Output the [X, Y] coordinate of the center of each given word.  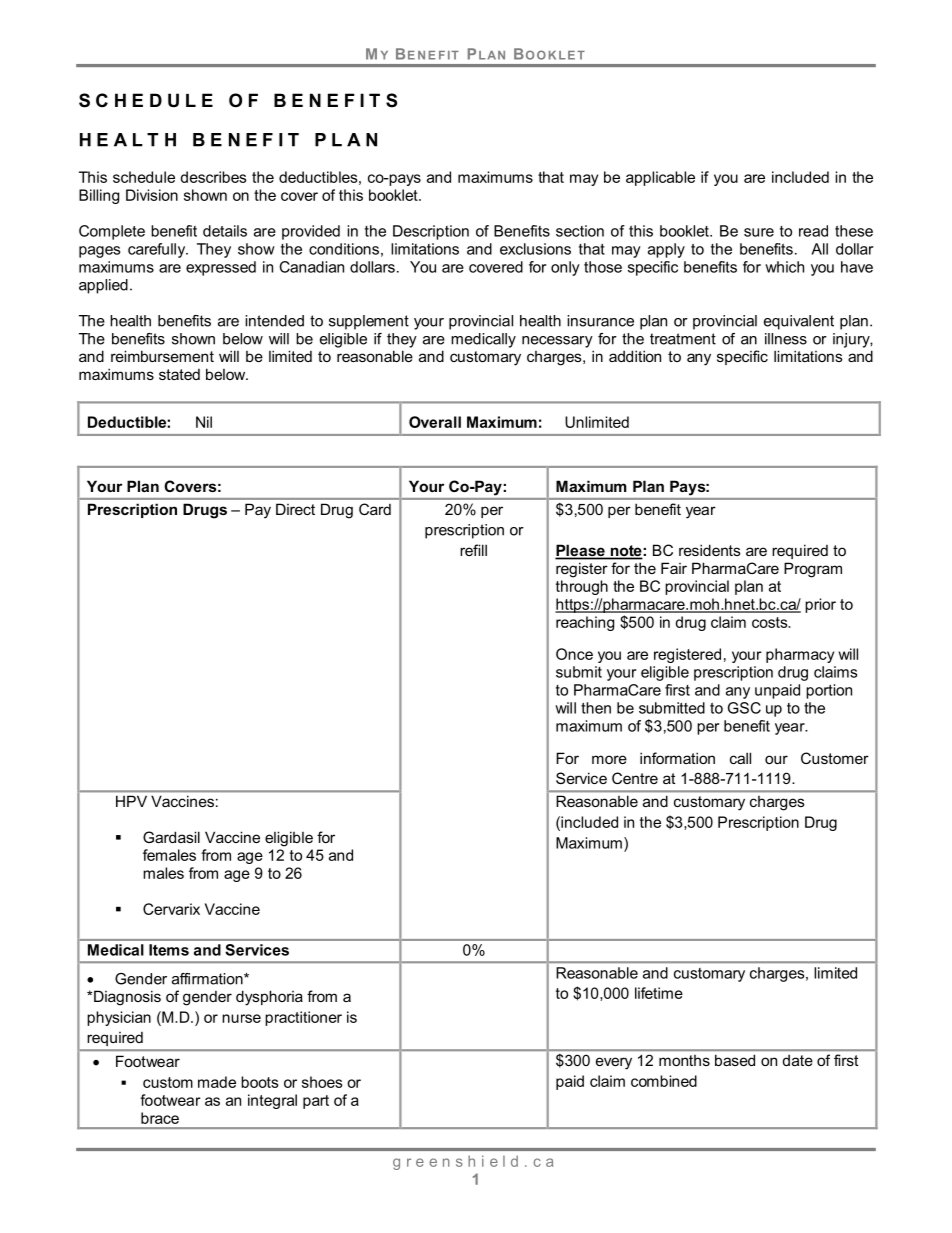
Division [152, 195]
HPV [131, 801]
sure [759, 232]
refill [473, 550]
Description [431, 232]
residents [710, 550]
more [609, 759]
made [217, 1082]
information [677, 758]
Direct [295, 509]
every [614, 1063]
